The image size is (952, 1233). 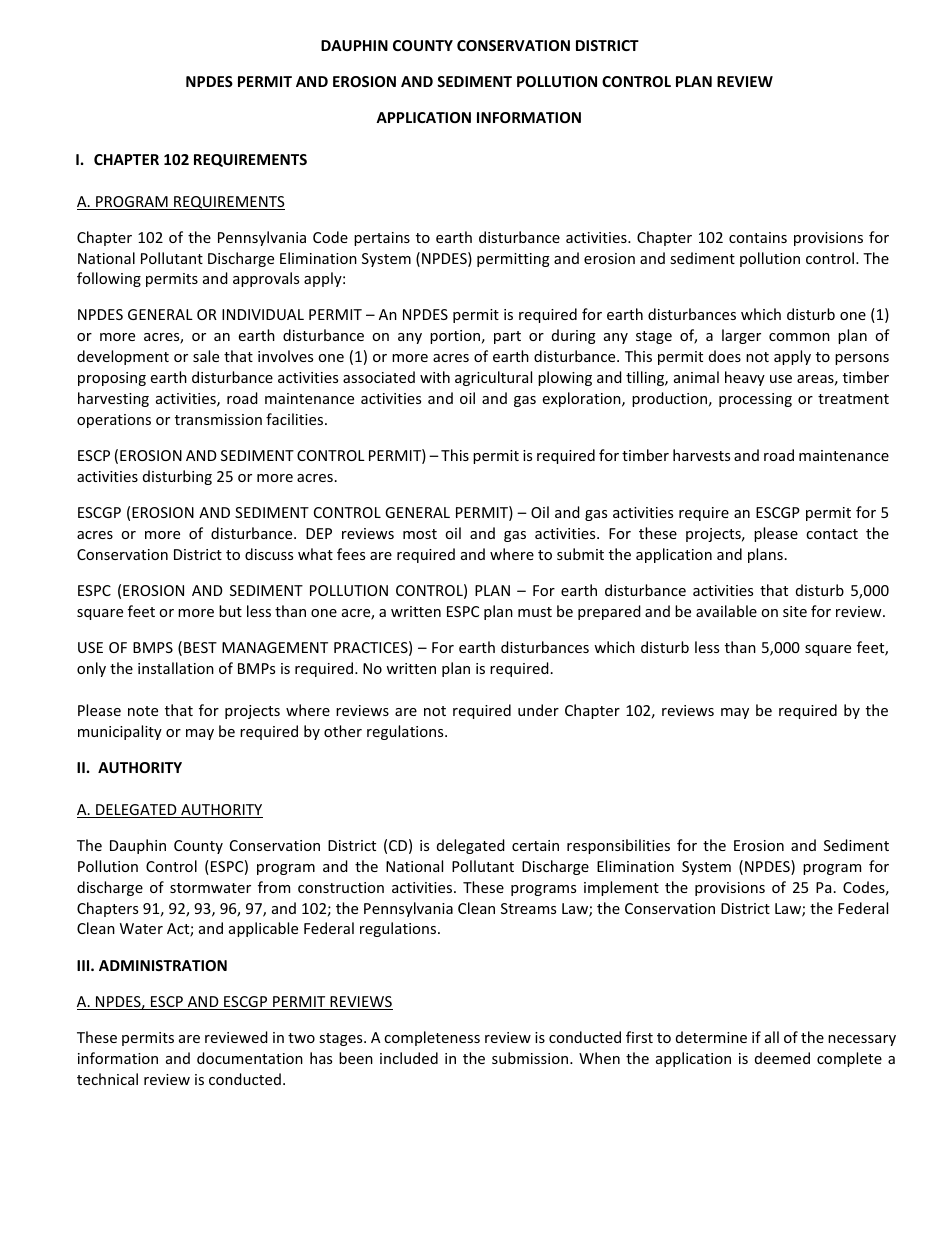 I want to click on must, so click(x=535, y=612).
